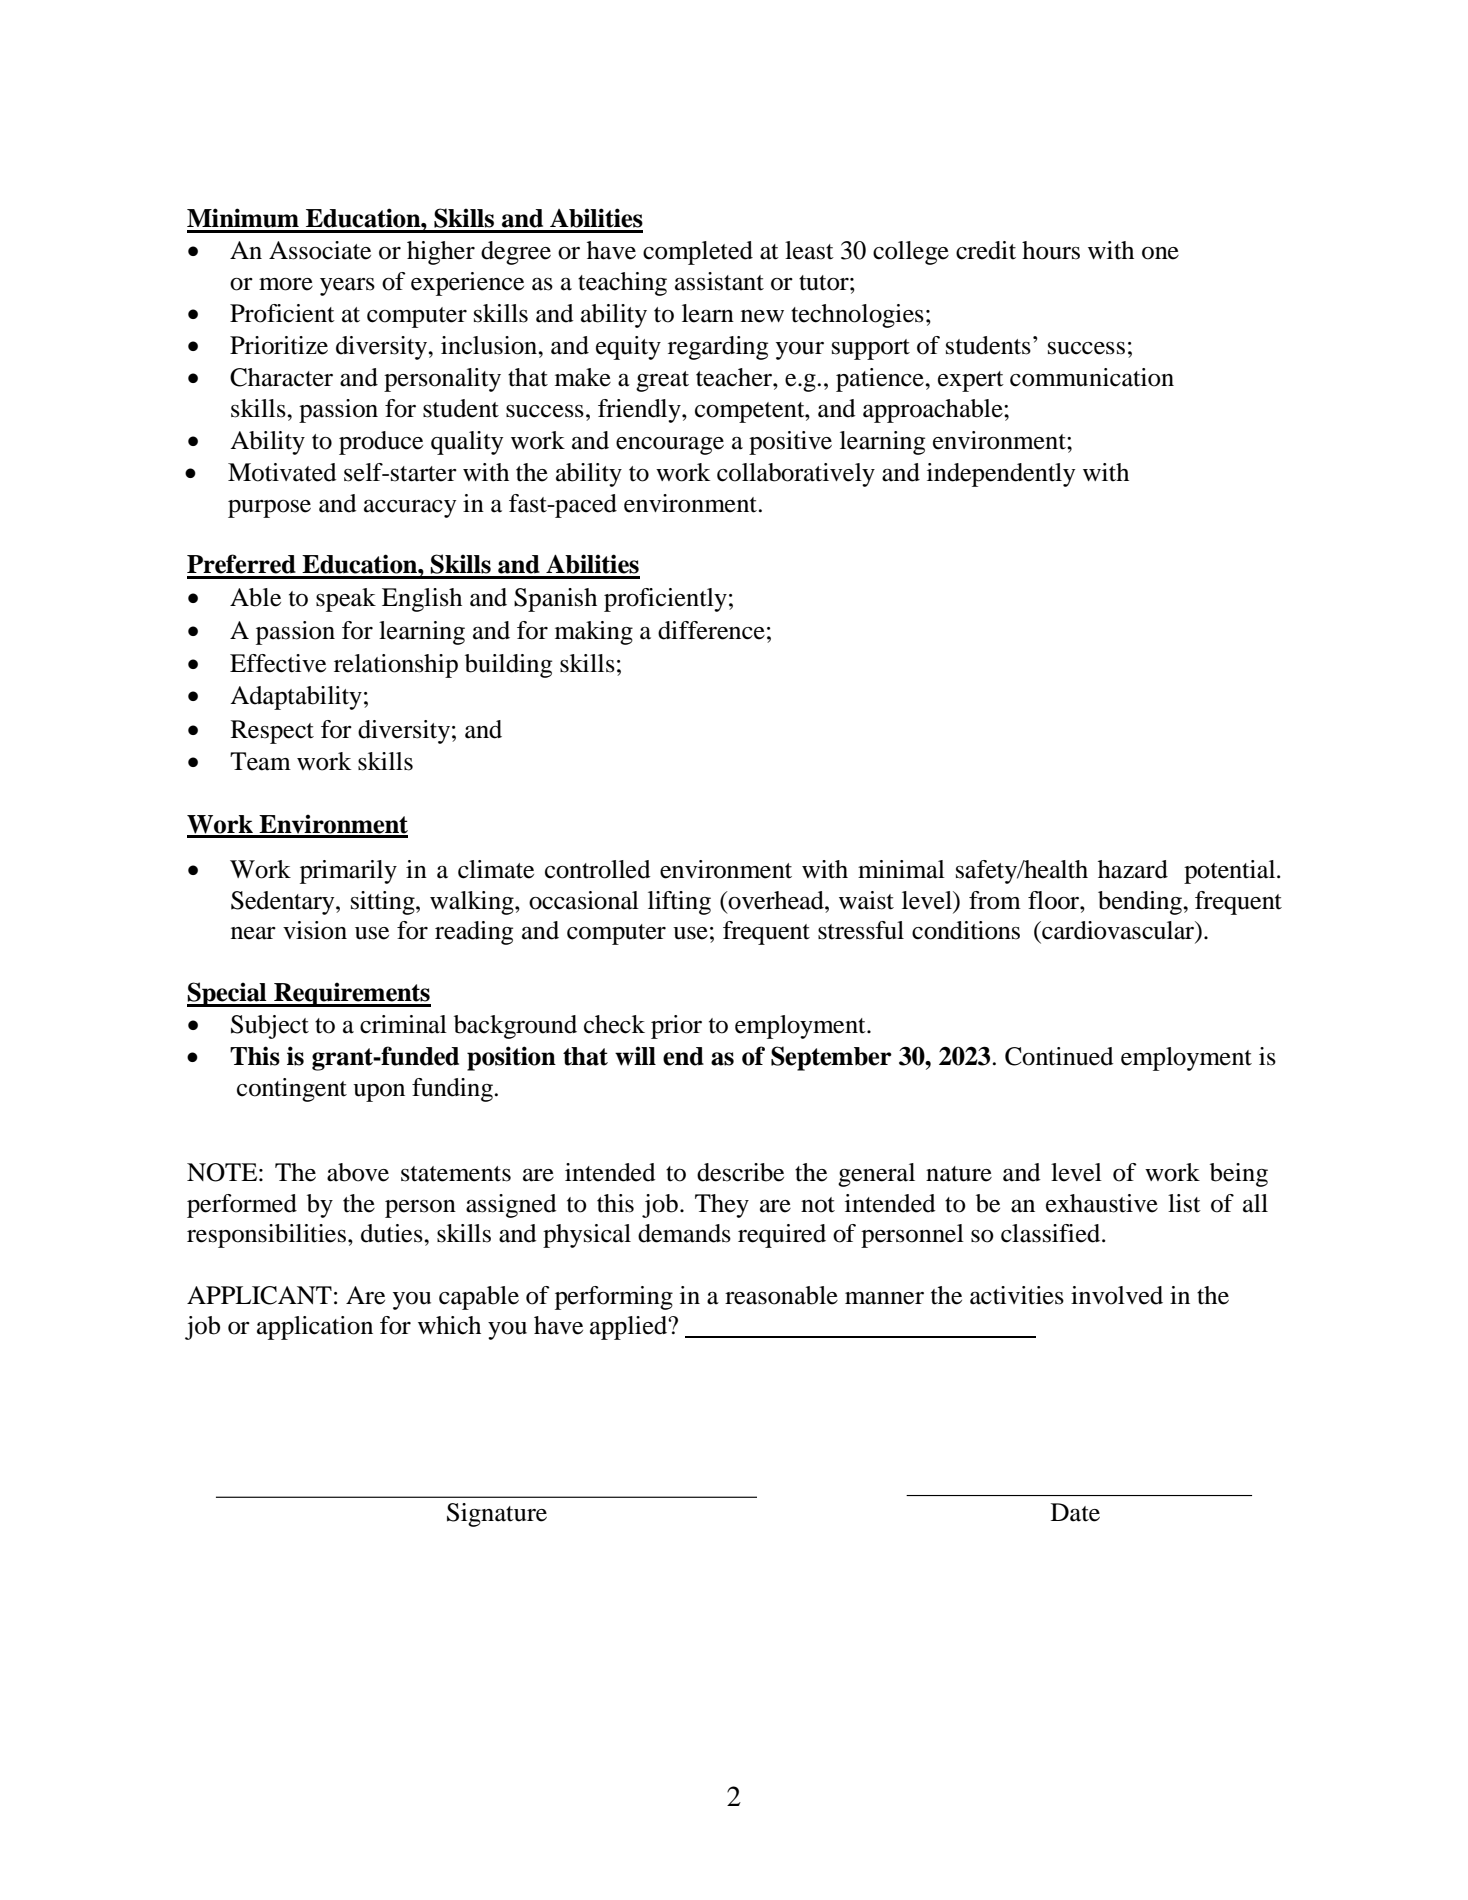  What do you see at coordinates (347, 287) in the screenshot?
I see `years` at bounding box center [347, 287].
